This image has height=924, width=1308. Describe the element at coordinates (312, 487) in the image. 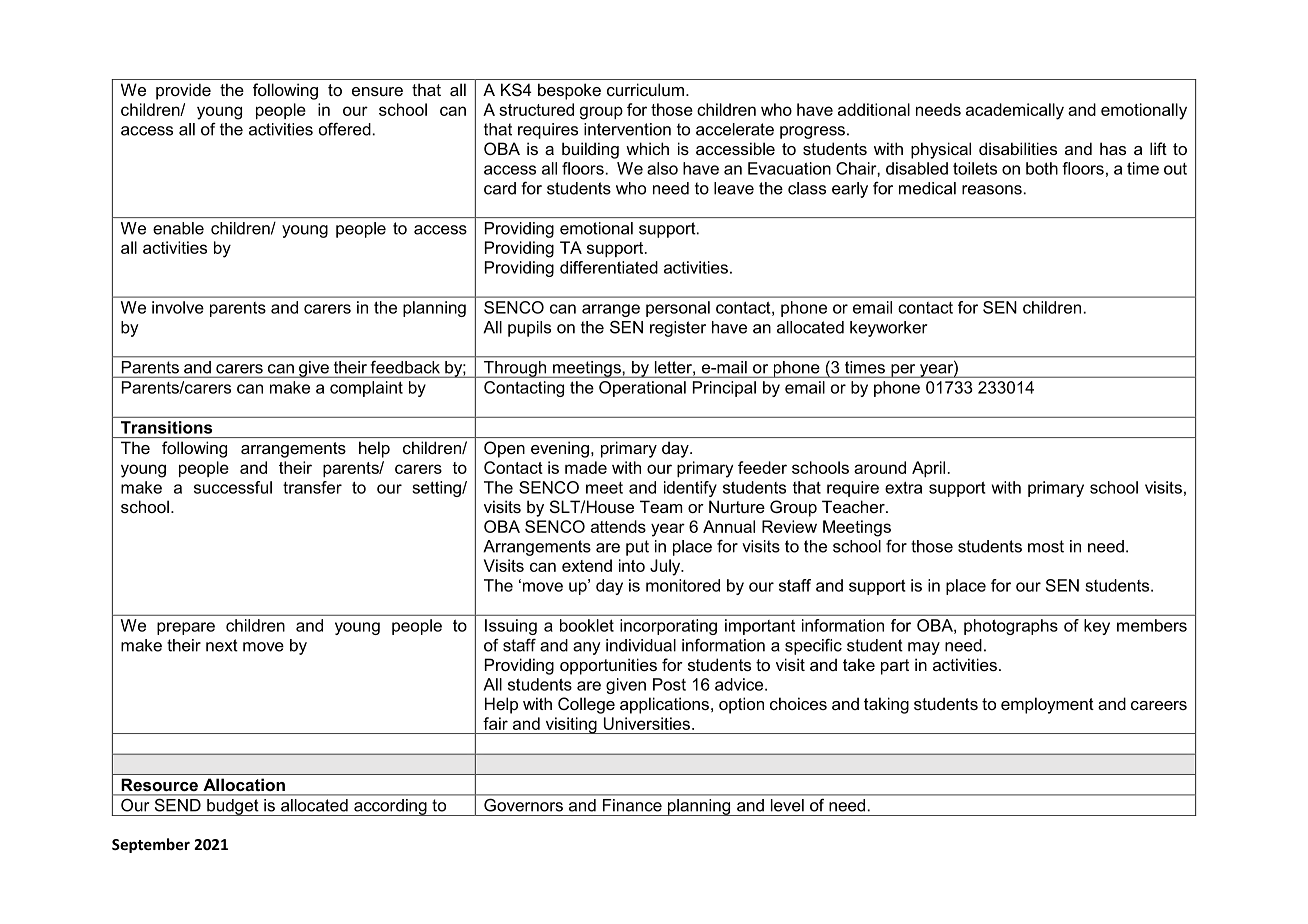

I see `transfer` at that location.
